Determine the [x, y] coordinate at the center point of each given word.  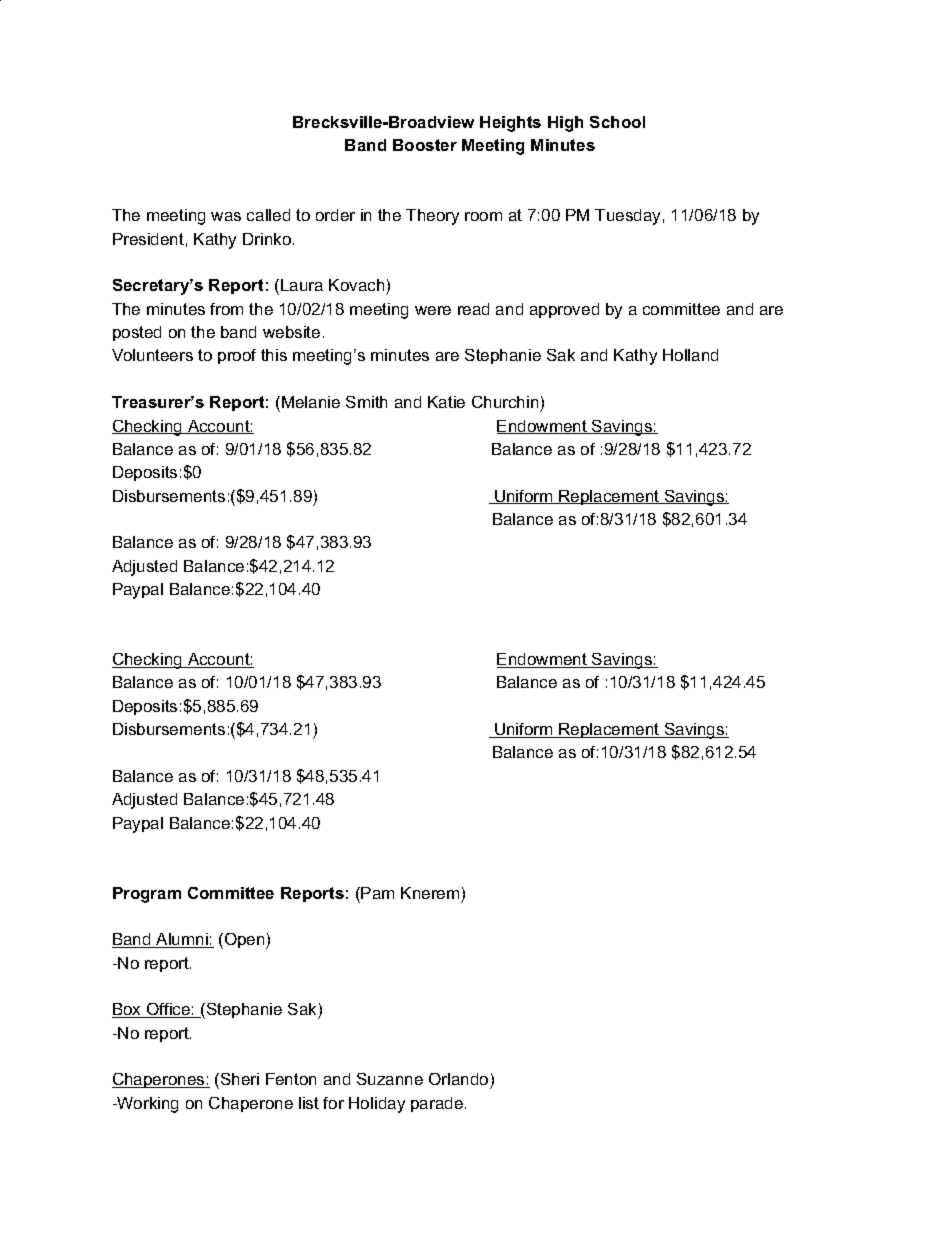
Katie [446, 402]
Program [147, 895]
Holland [690, 355]
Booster [425, 145]
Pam [377, 893]
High [565, 124]
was [226, 216]
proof [237, 356]
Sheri [240, 1079]
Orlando [460, 1081]
